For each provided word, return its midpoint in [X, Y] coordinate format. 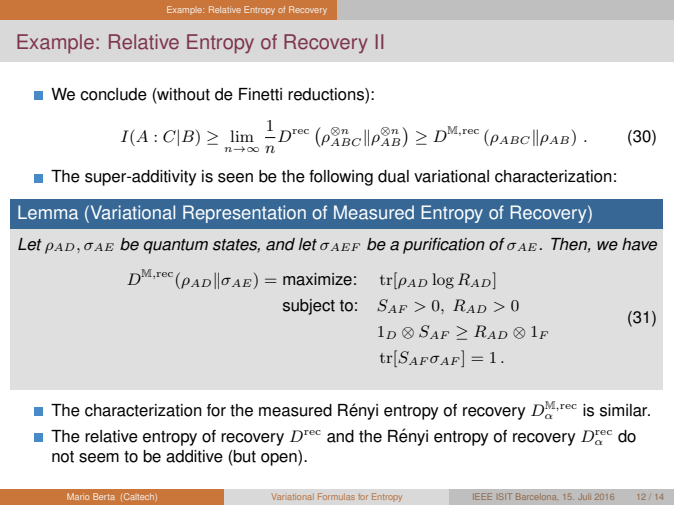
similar [625, 410]
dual [393, 176]
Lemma [48, 212]
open [280, 459]
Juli [584, 497]
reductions [327, 95]
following [341, 178]
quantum [175, 246]
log [443, 281]
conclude [113, 94]
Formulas [336, 496]
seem [99, 458]
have [639, 244]
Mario [78, 496]
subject [309, 307]
